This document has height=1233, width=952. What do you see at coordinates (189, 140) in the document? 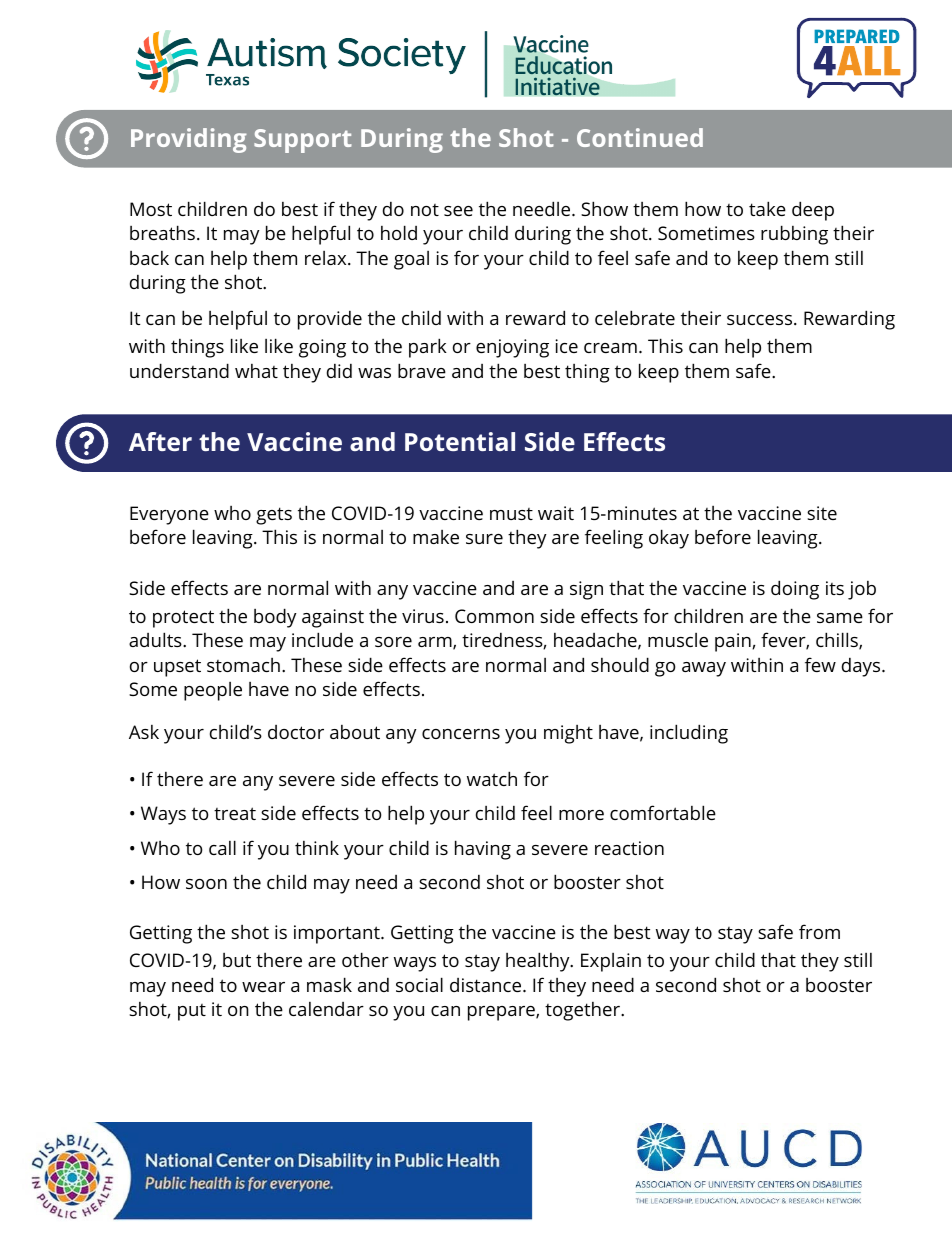
I see `Providing` at bounding box center [189, 140].
